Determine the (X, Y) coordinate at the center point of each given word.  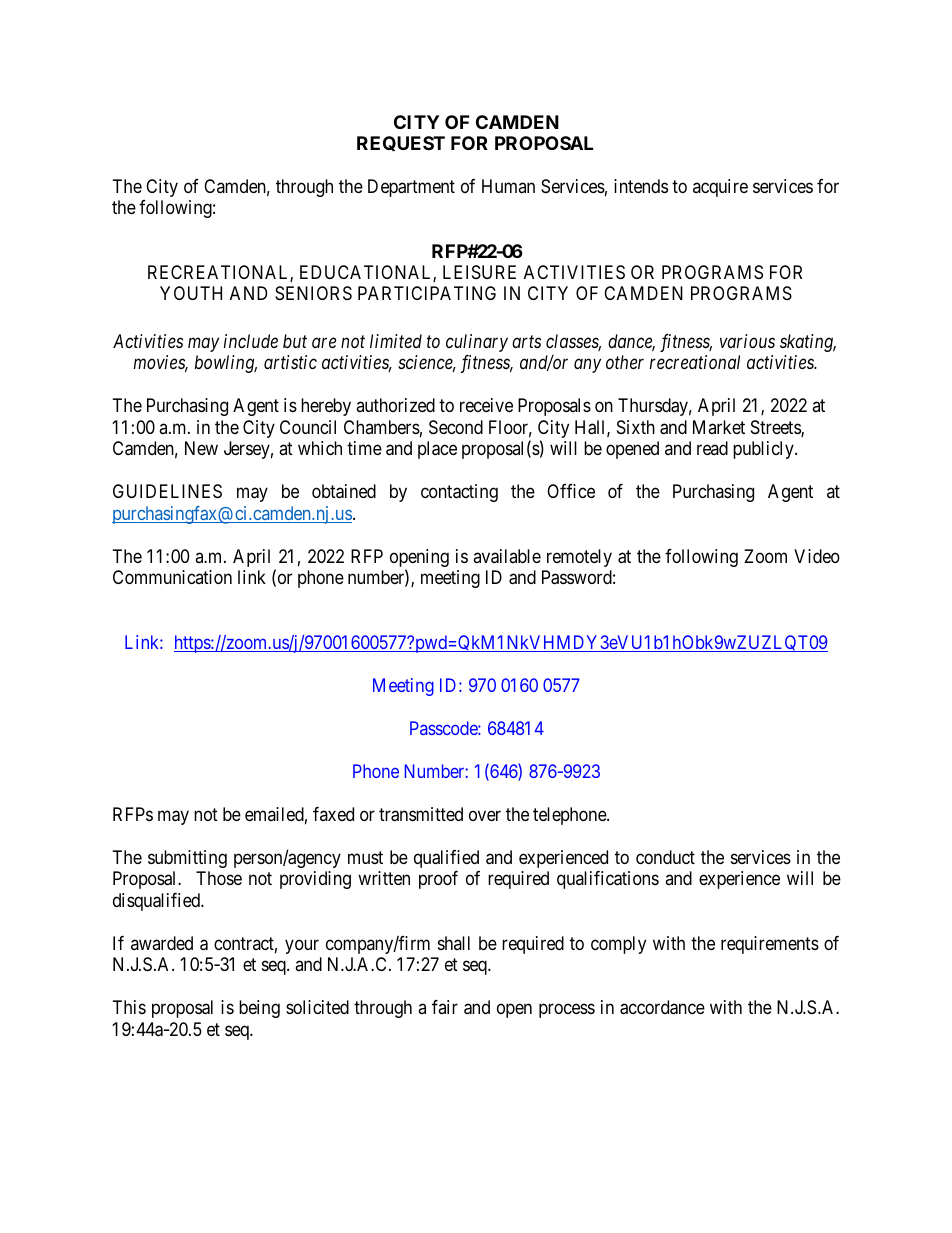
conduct (665, 857)
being (259, 1009)
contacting (459, 493)
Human (508, 186)
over (485, 815)
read (712, 448)
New (201, 448)
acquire (720, 188)
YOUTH (191, 293)
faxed (333, 814)
